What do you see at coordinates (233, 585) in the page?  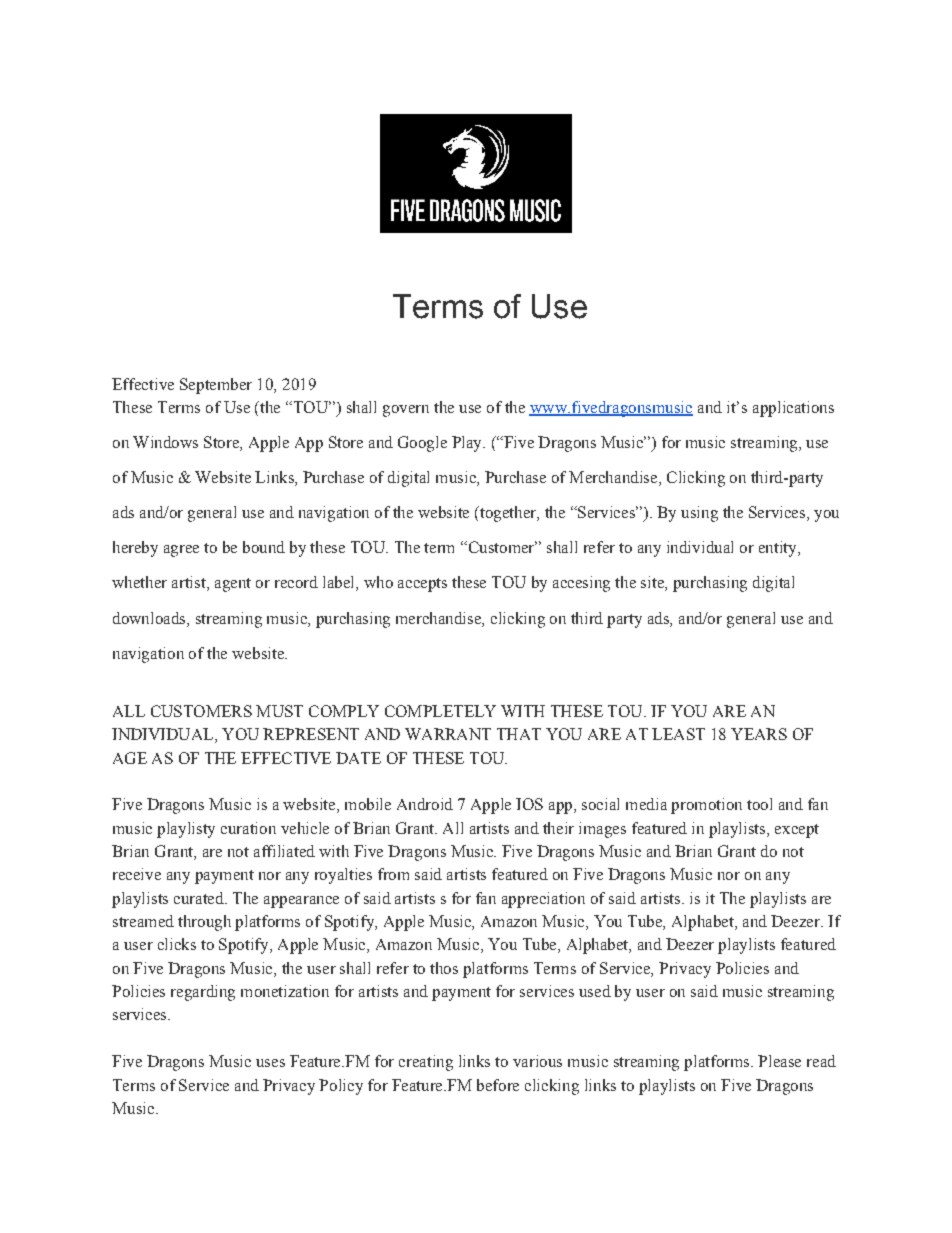 I see `agent` at bounding box center [233, 585].
